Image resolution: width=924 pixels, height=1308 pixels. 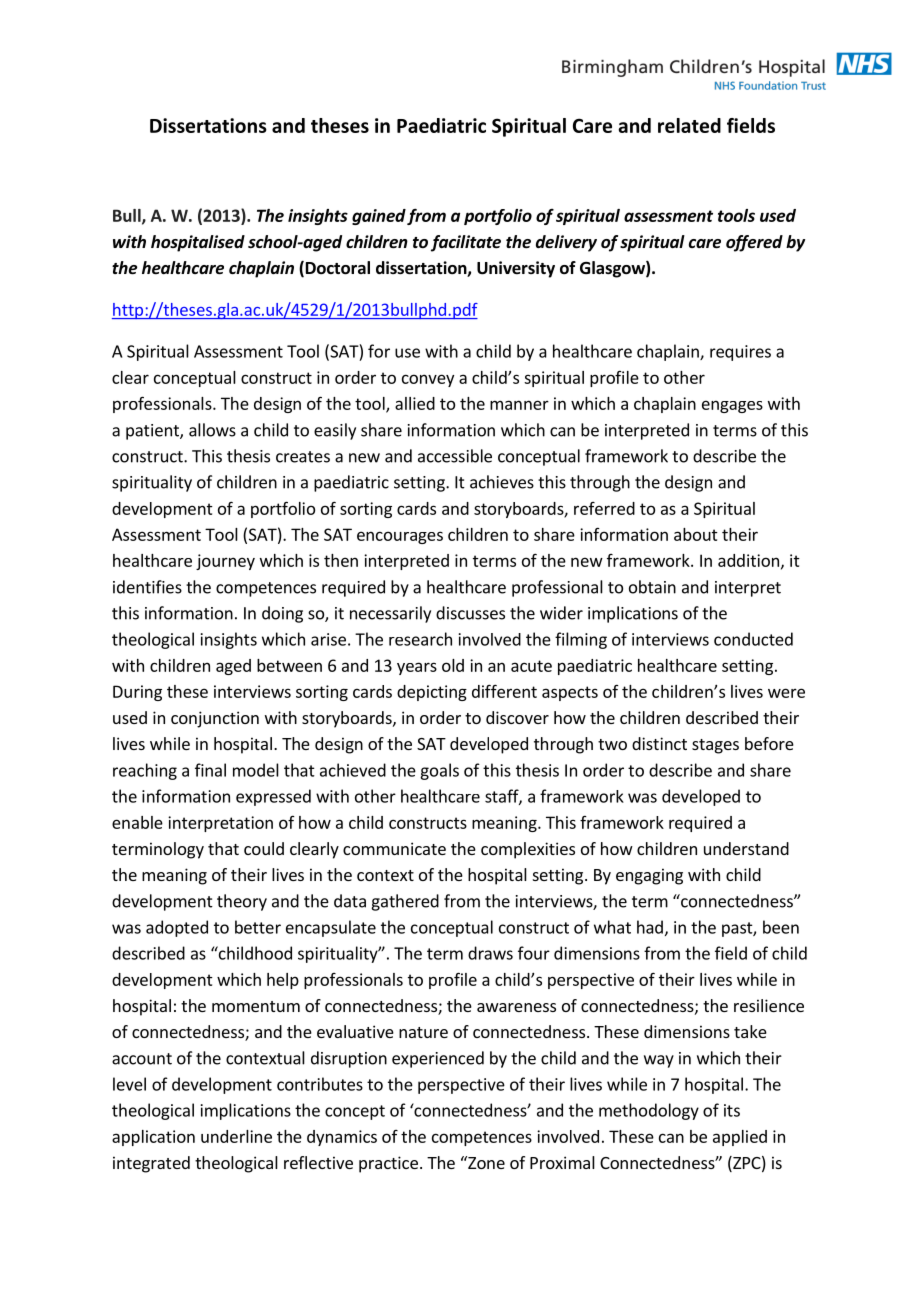 What do you see at coordinates (466, 243) in the screenshot?
I see `facilitate` at bounding box center [466, 243].
